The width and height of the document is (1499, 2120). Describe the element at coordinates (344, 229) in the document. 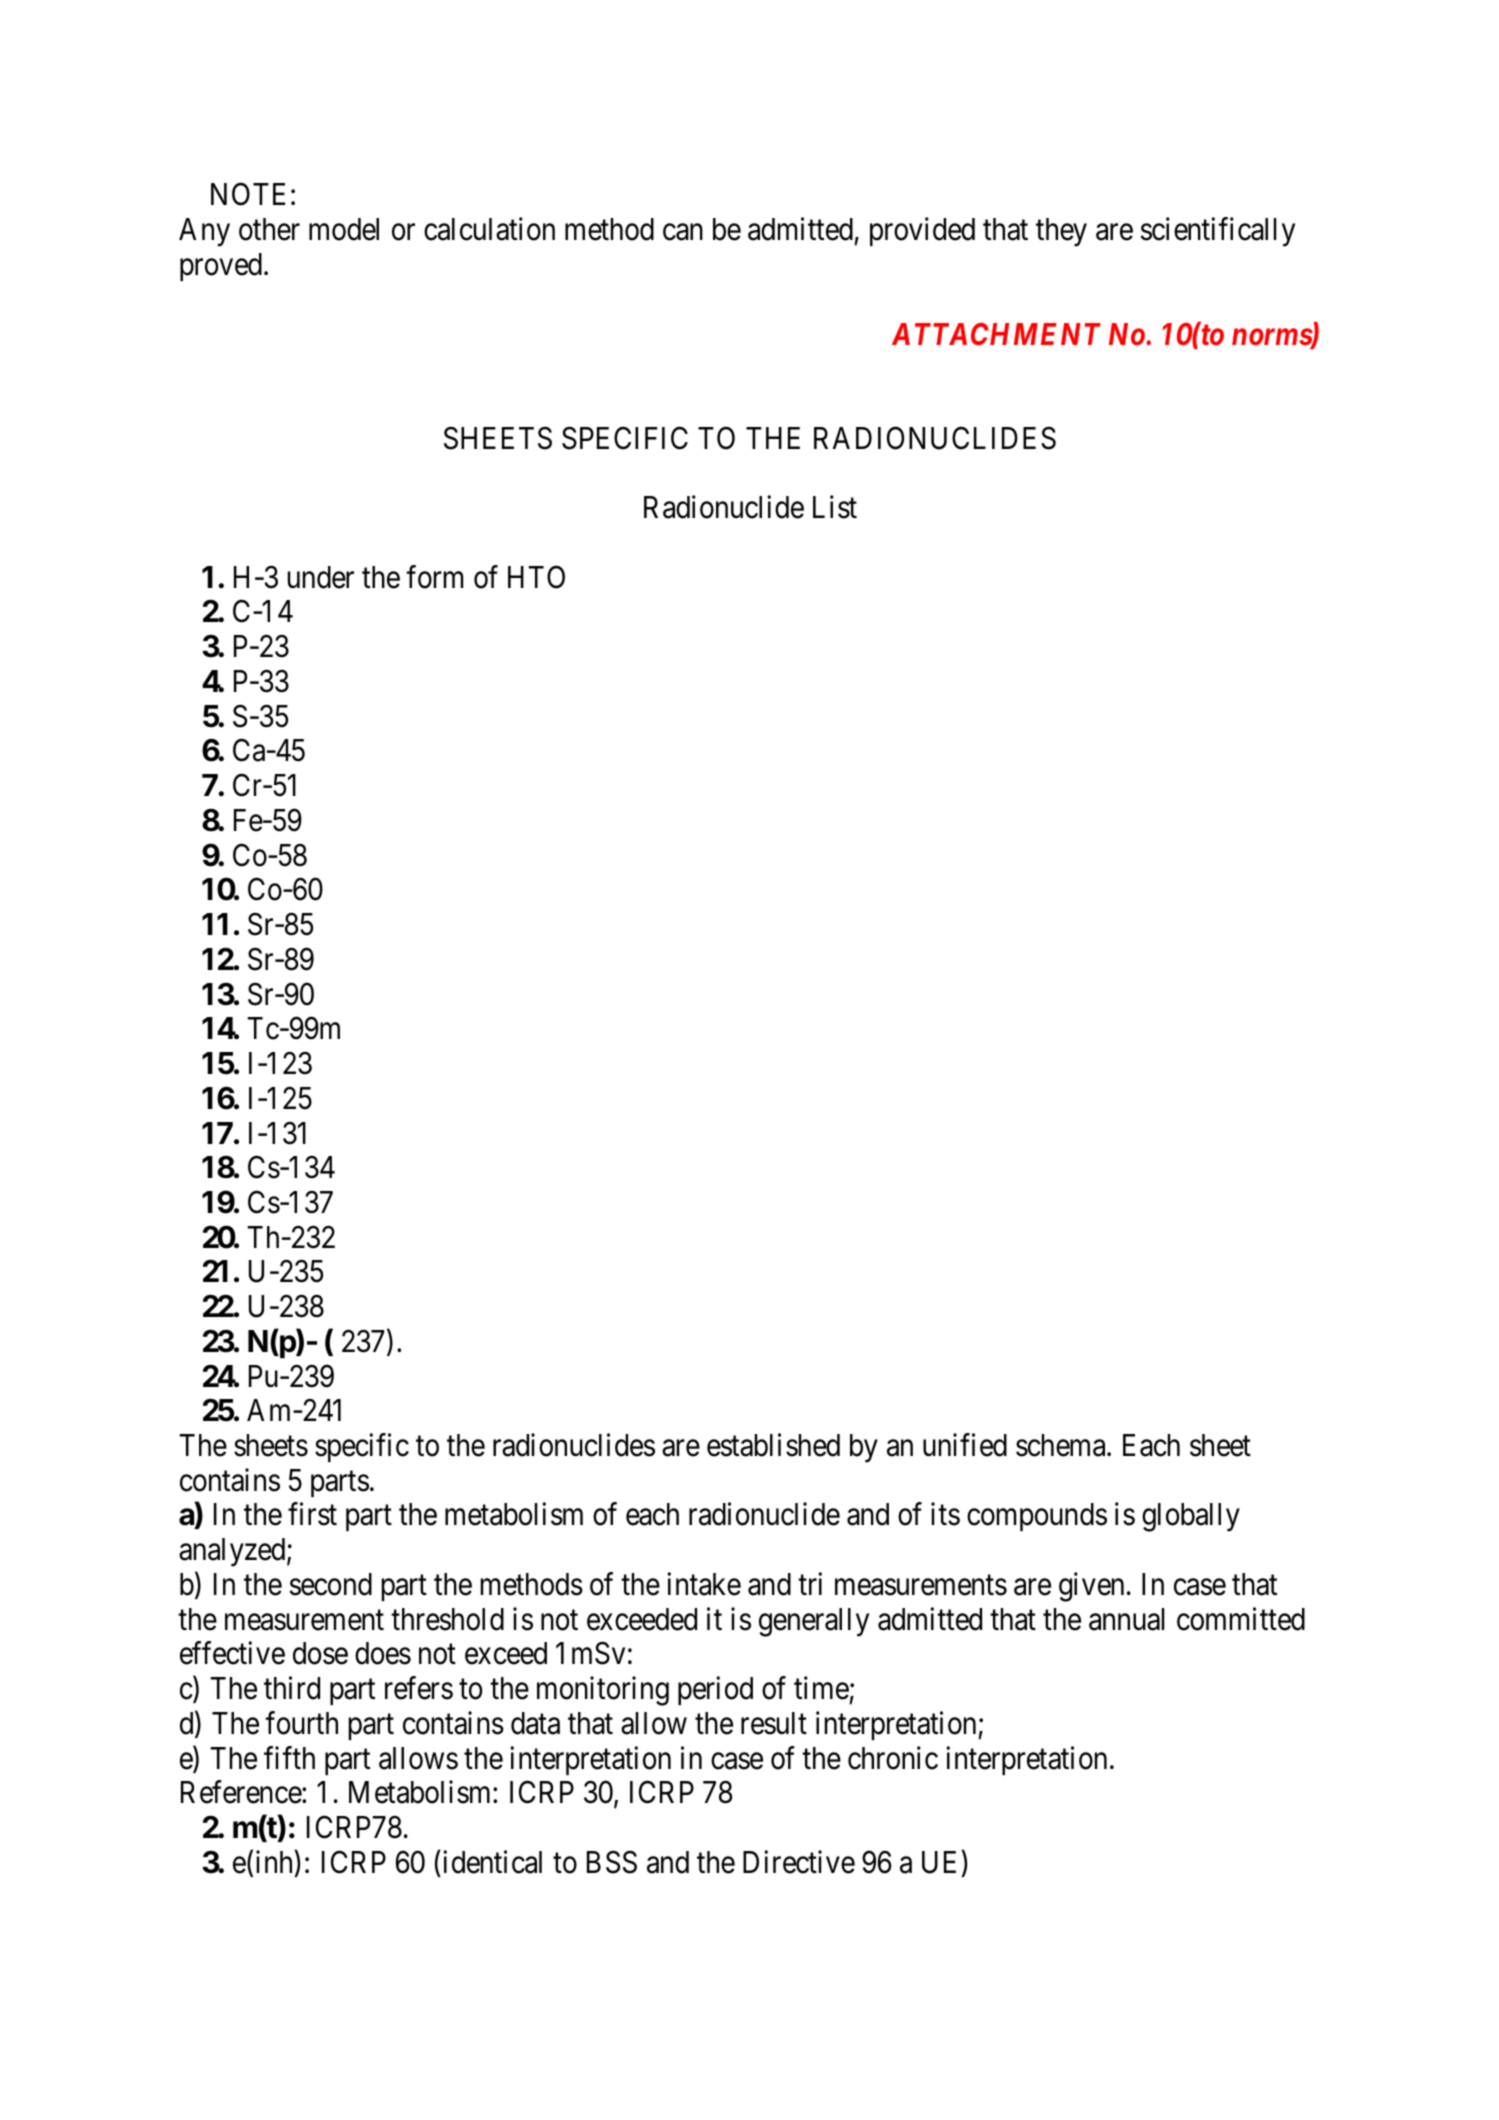

I see `model` at that location.
